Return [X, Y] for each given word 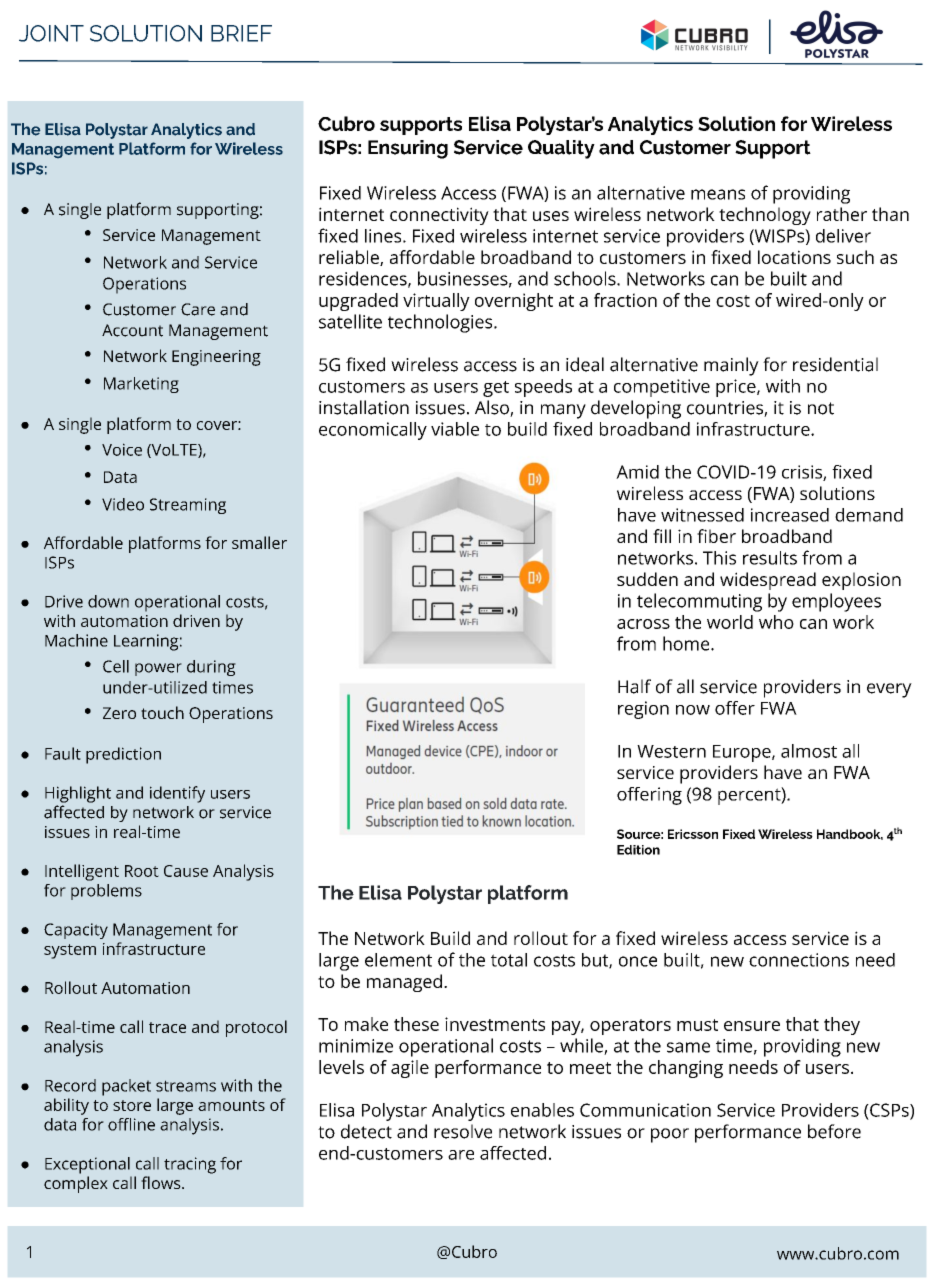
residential [835, 364]
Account [132, 330]
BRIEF [241, 33]
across [643, 624]
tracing [190, 1165]
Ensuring [408, 149]
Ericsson [693, 834]
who [776, 622]
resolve [463, 1131]
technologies [441, 323]
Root [142, 871]
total [509, 960]
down [108, 601]
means [718, 194]
